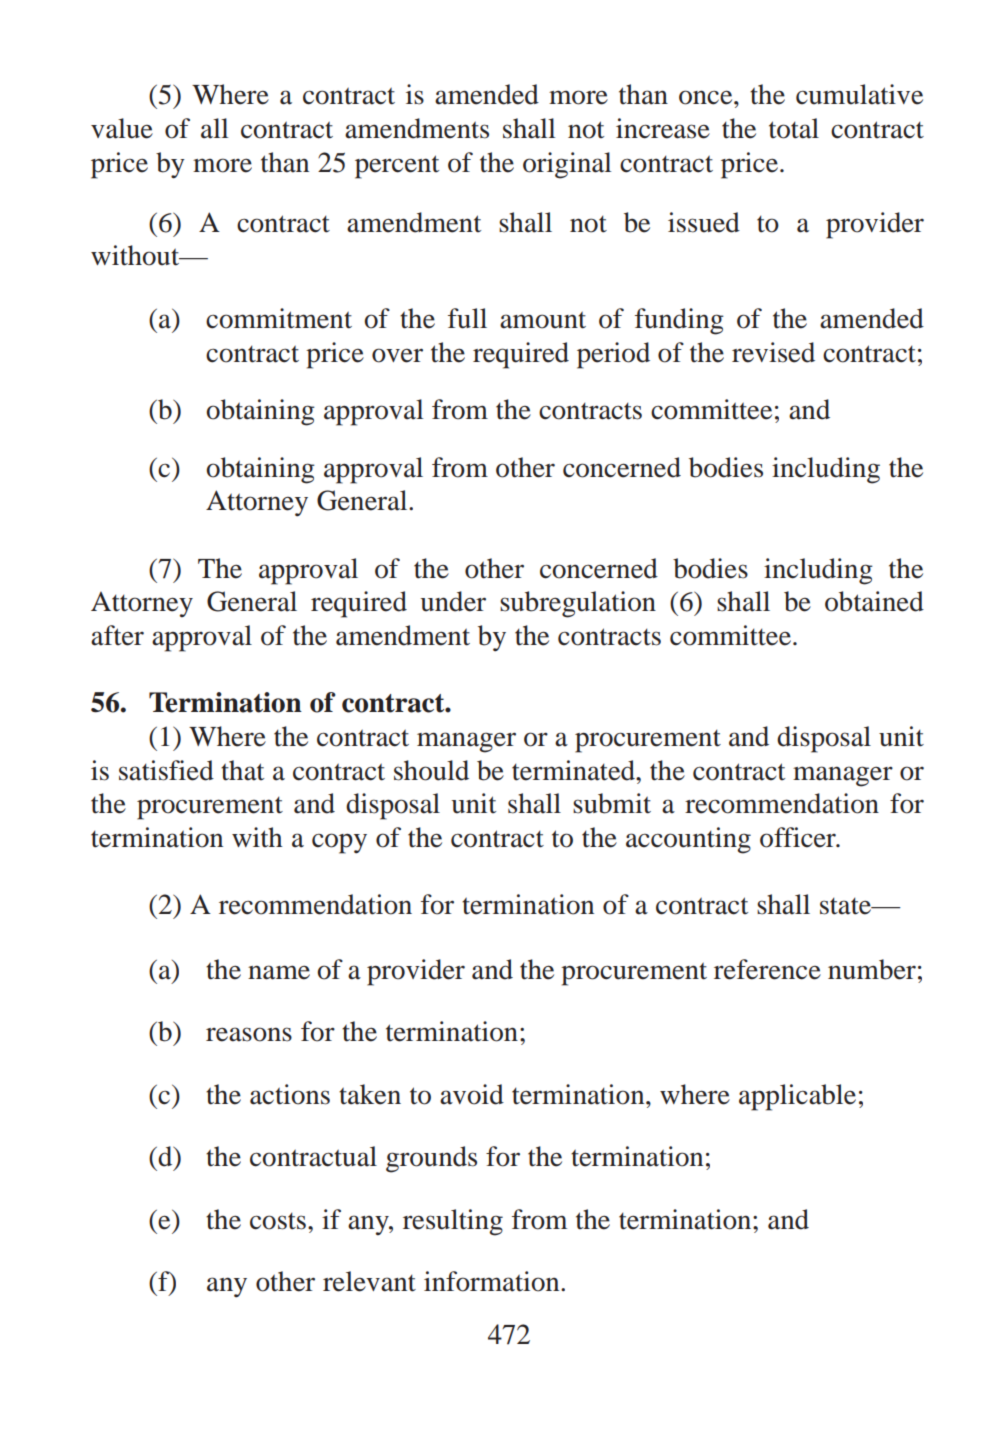 Image resolution: width=1008 pixels, height=1430 pixels. Describe the element at coordinates (794, 128) in the page. I see `total` at that location.
